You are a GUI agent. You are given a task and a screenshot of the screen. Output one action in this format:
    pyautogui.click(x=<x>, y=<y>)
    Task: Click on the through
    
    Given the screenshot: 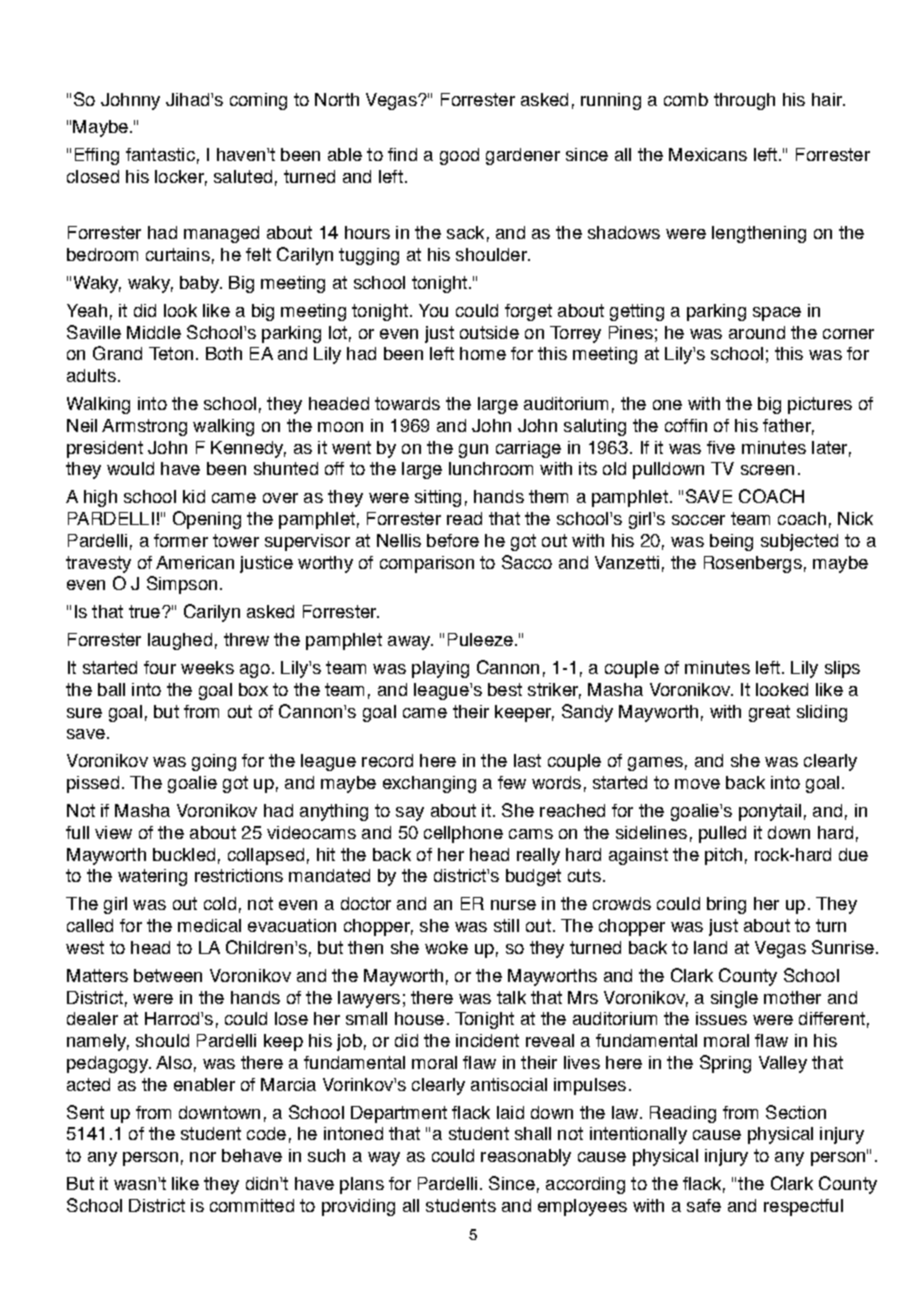 What is the action you would take?
    pyautogui.click(x=744, y=101)
